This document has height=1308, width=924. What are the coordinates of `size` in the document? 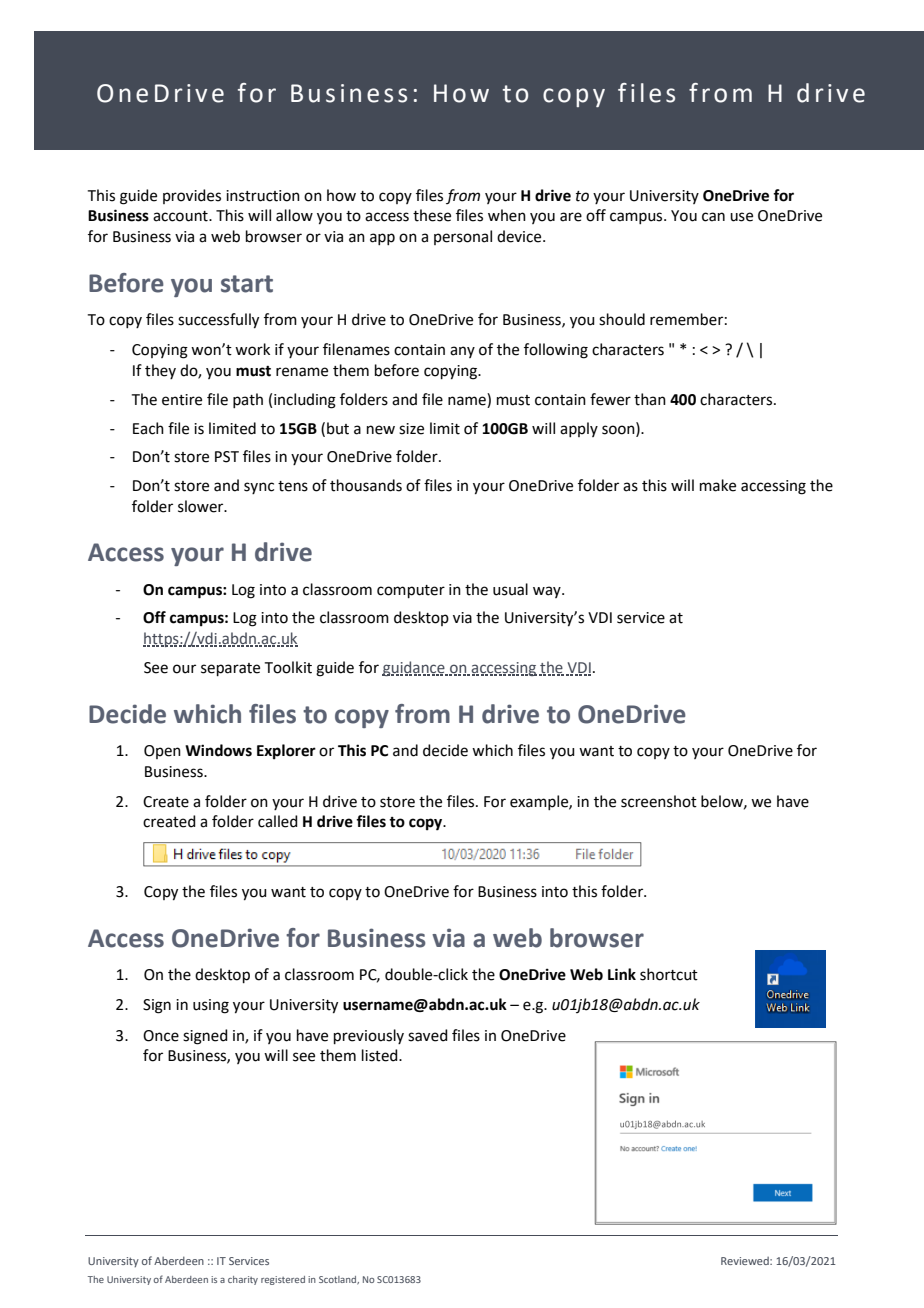 It's located at (411, 429).
